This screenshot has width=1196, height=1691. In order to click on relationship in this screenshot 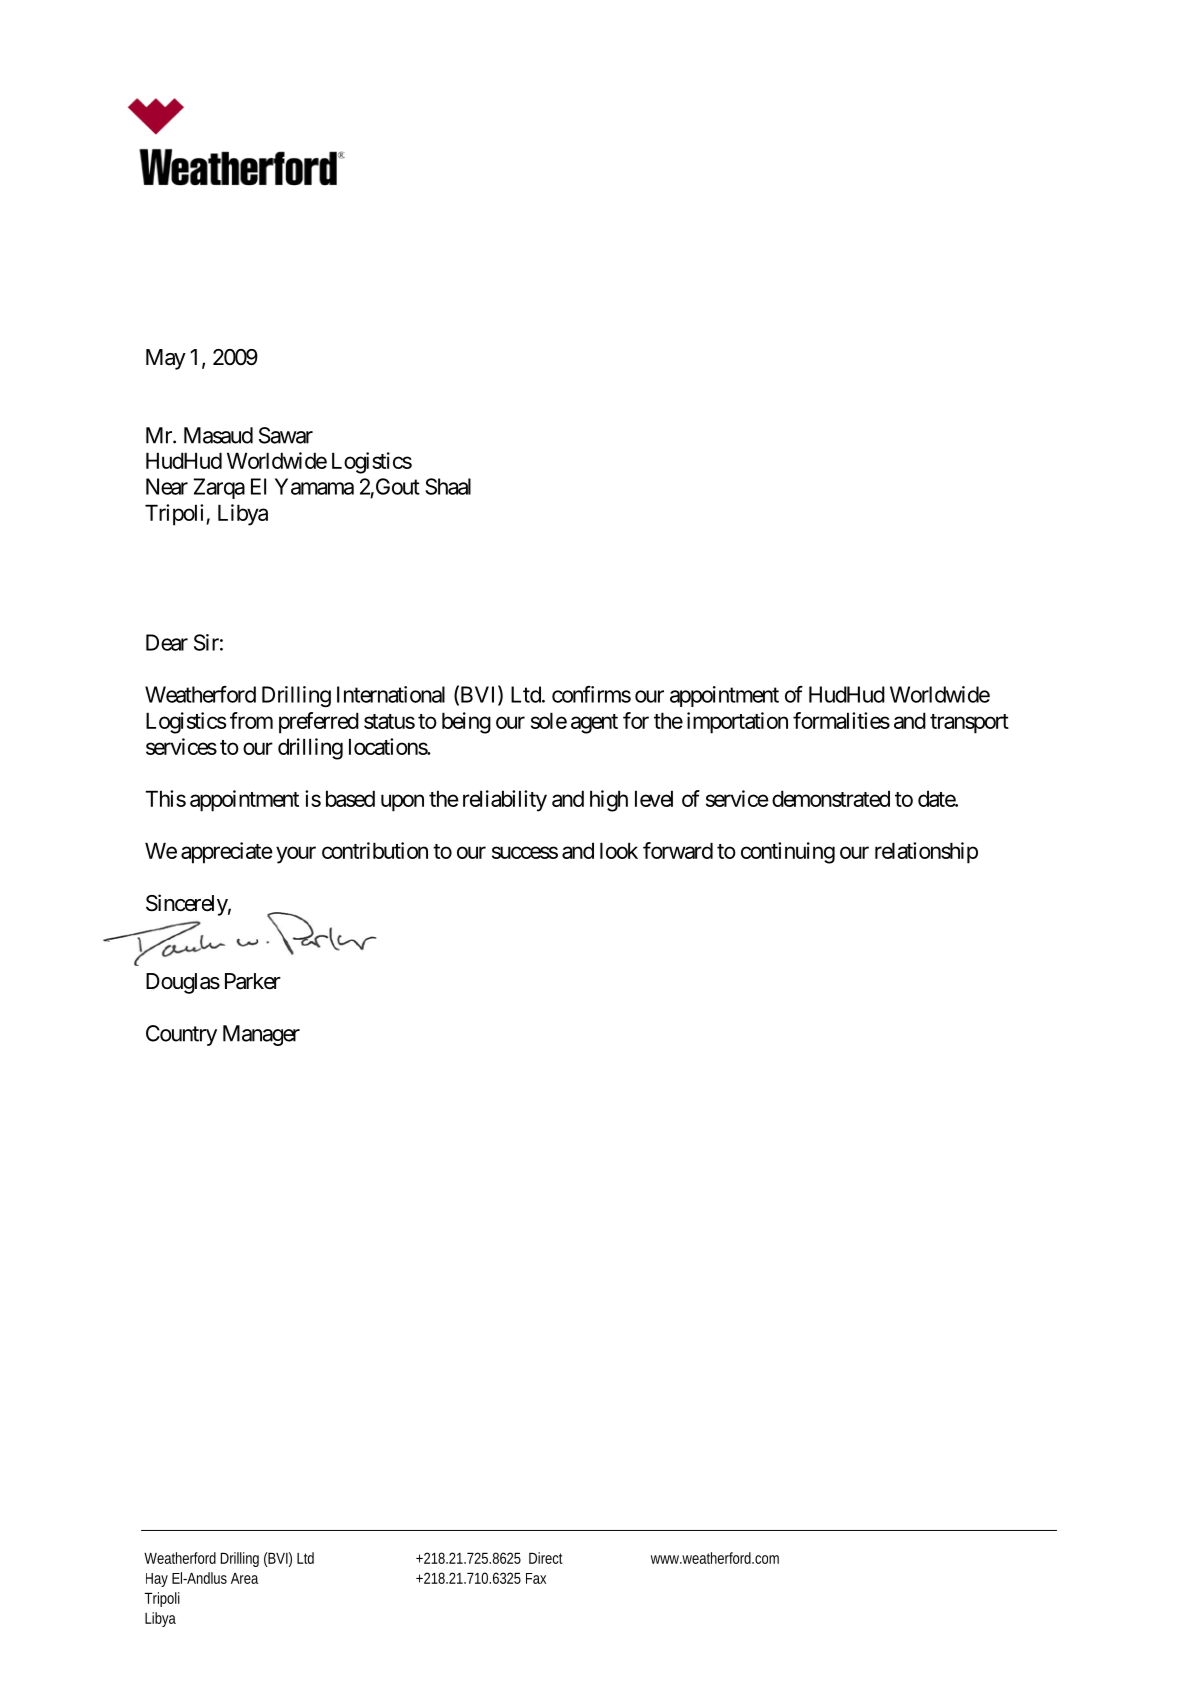, I will do `click(926, 853)`.
